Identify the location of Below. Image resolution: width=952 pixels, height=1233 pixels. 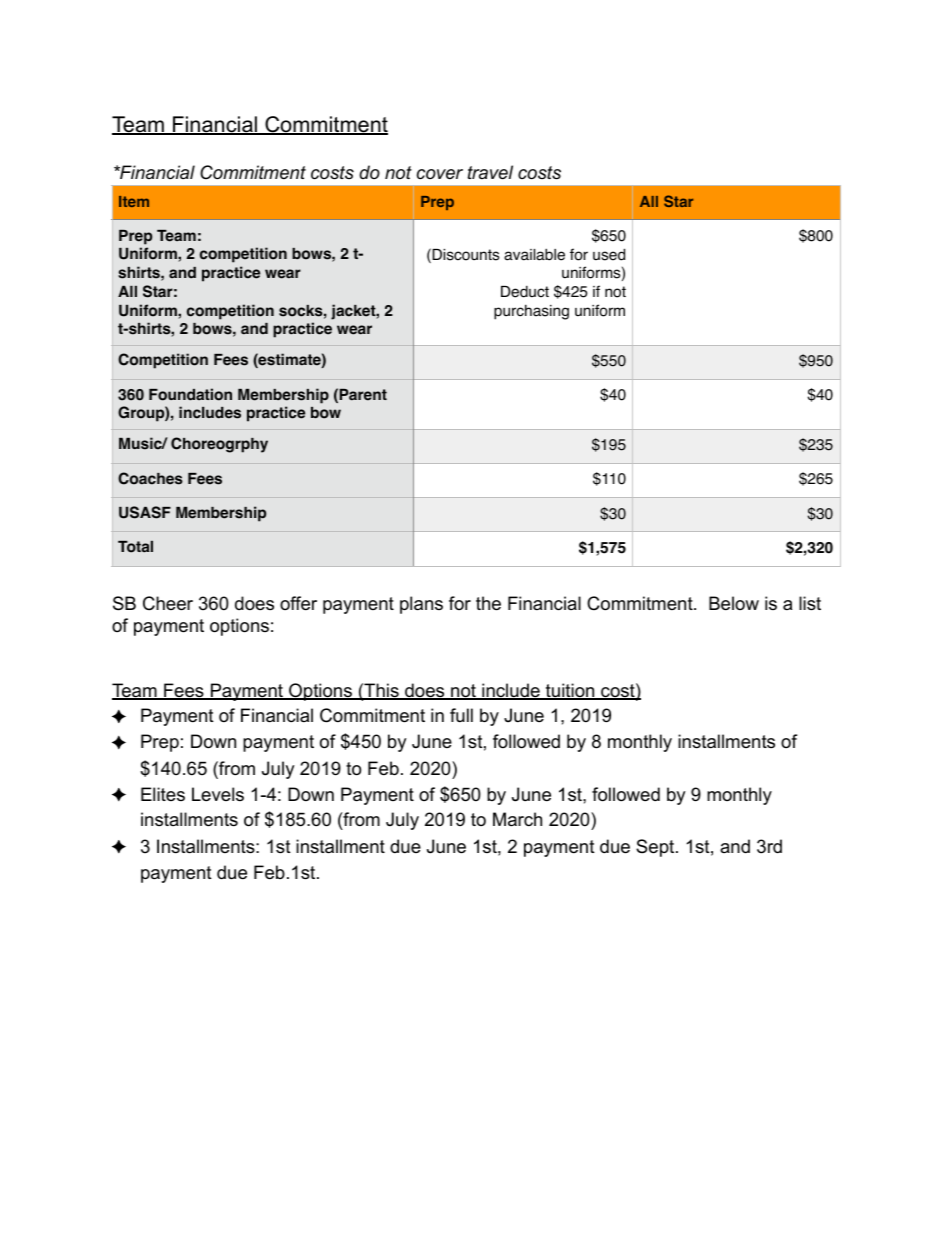
(734, 603).
